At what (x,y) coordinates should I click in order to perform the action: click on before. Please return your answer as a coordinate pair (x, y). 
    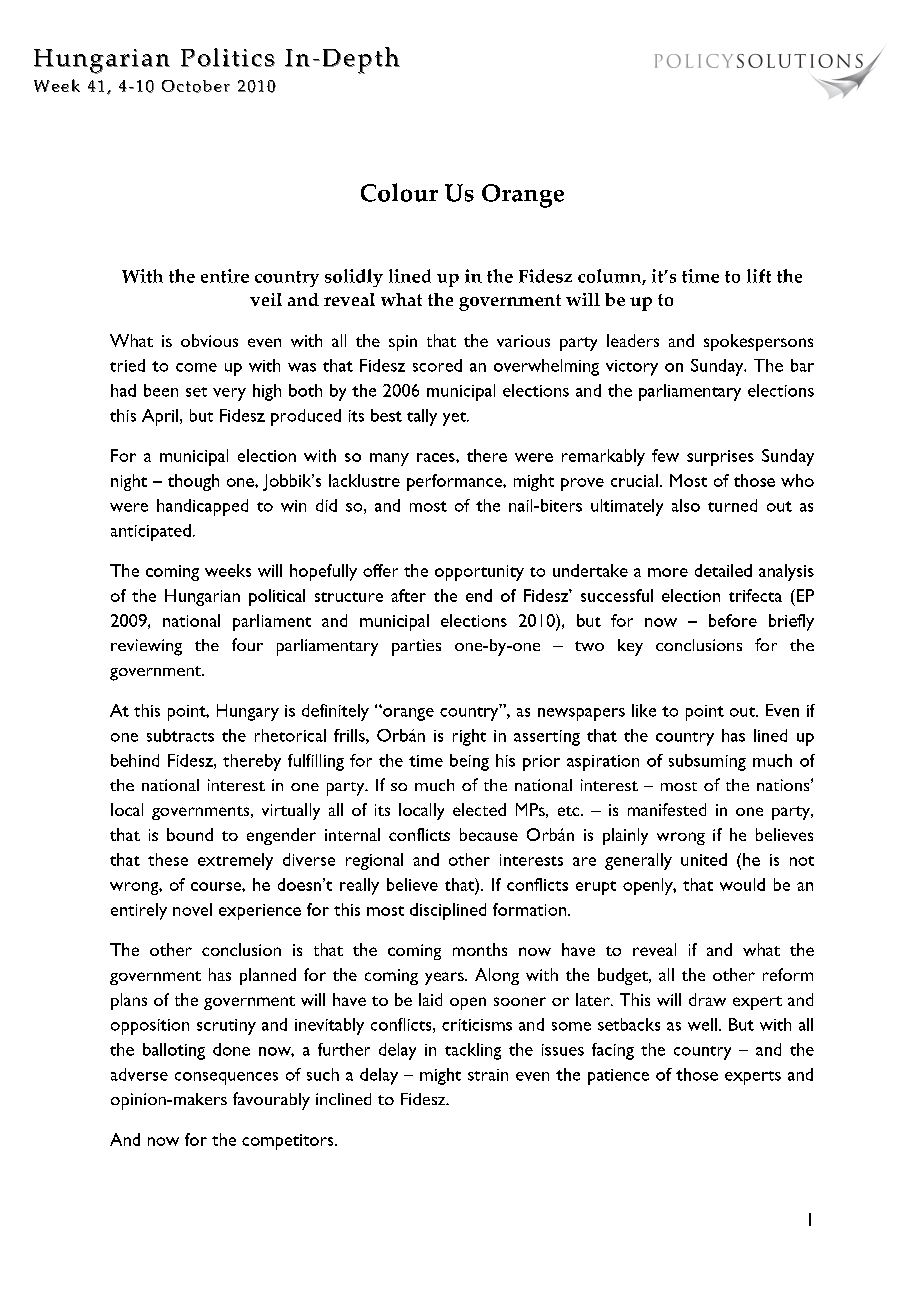
    Looking at the image, I should click on (733, 620).
